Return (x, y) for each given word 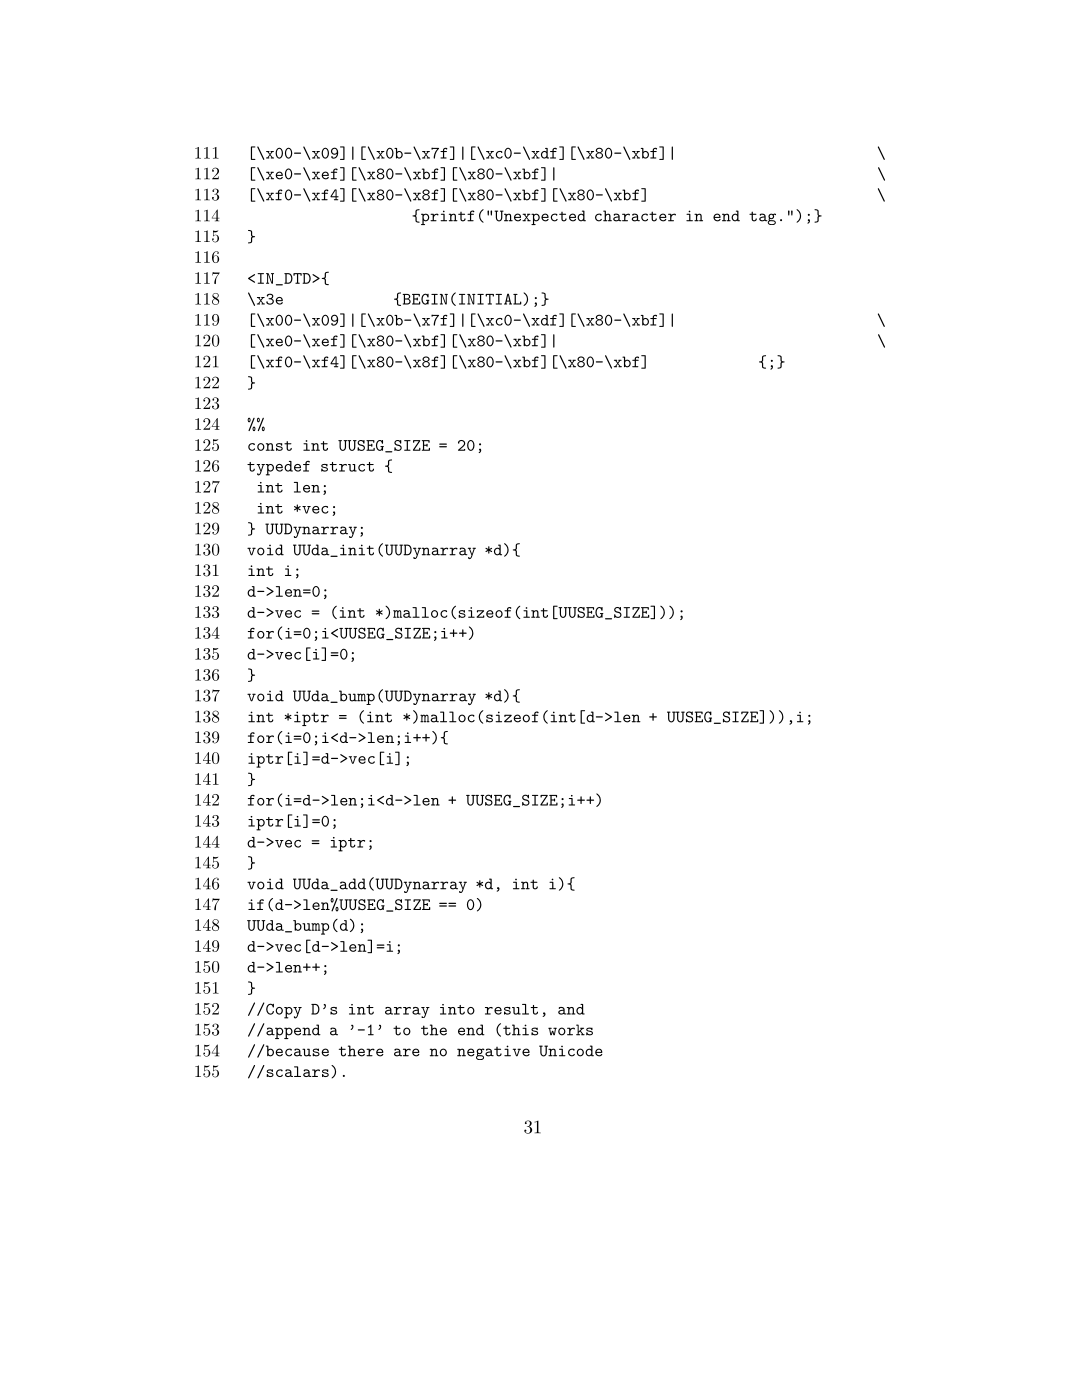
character (635, 216)
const (270, 446)
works (570, 1030)
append (293, 1031)
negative (493, 1052)
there (361, 1051)
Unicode (571, 1051)
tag (762, 218)
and (571, 1009)
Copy (284, 1011)
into (457, 1009)
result (511, 1009)
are (407, 1052)
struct (347, 467)
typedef (278, 468)
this (520, 1030)
